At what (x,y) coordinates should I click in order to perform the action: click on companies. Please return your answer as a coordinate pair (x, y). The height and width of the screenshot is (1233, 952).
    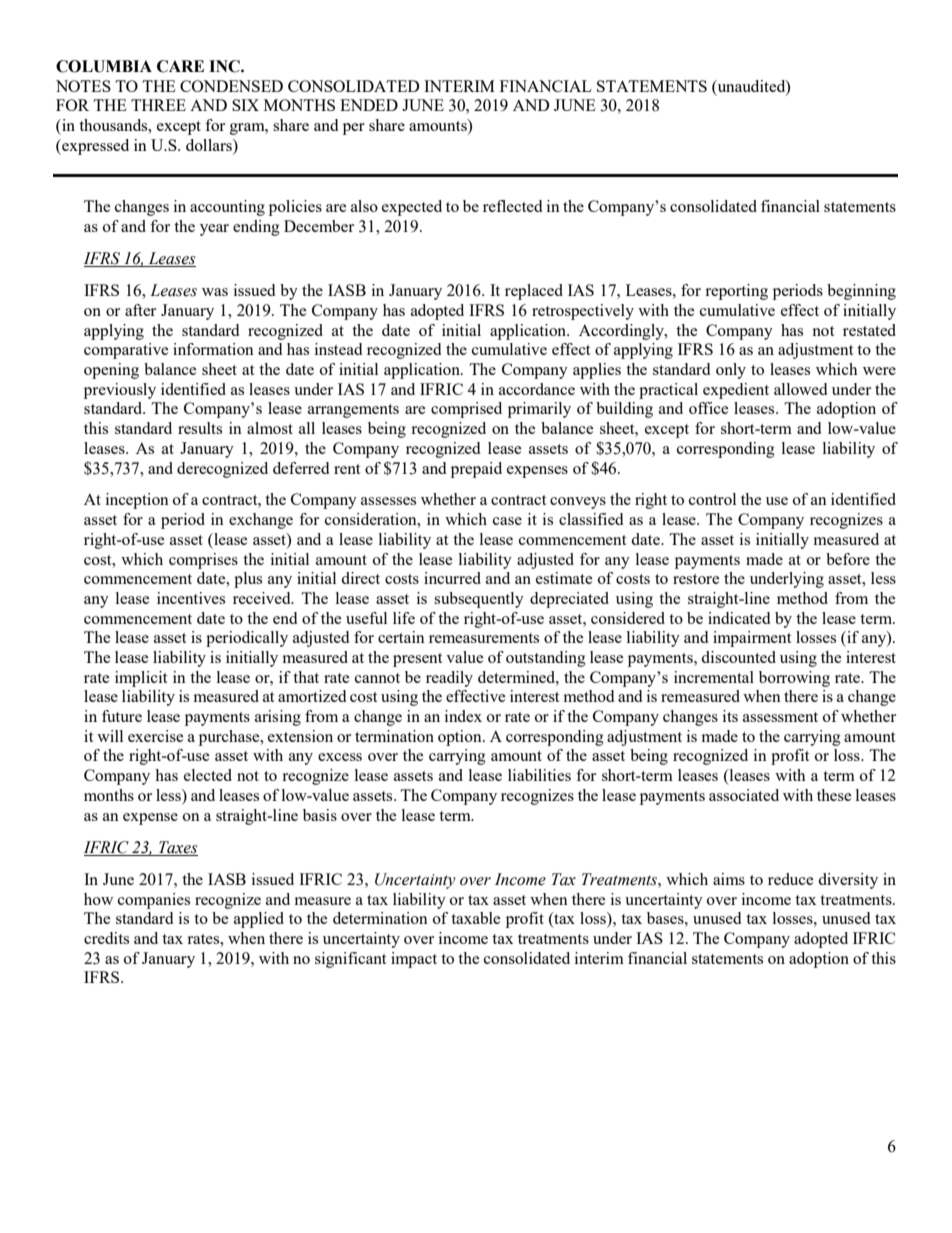
    Looking at the image, I should click on (154, 901).
